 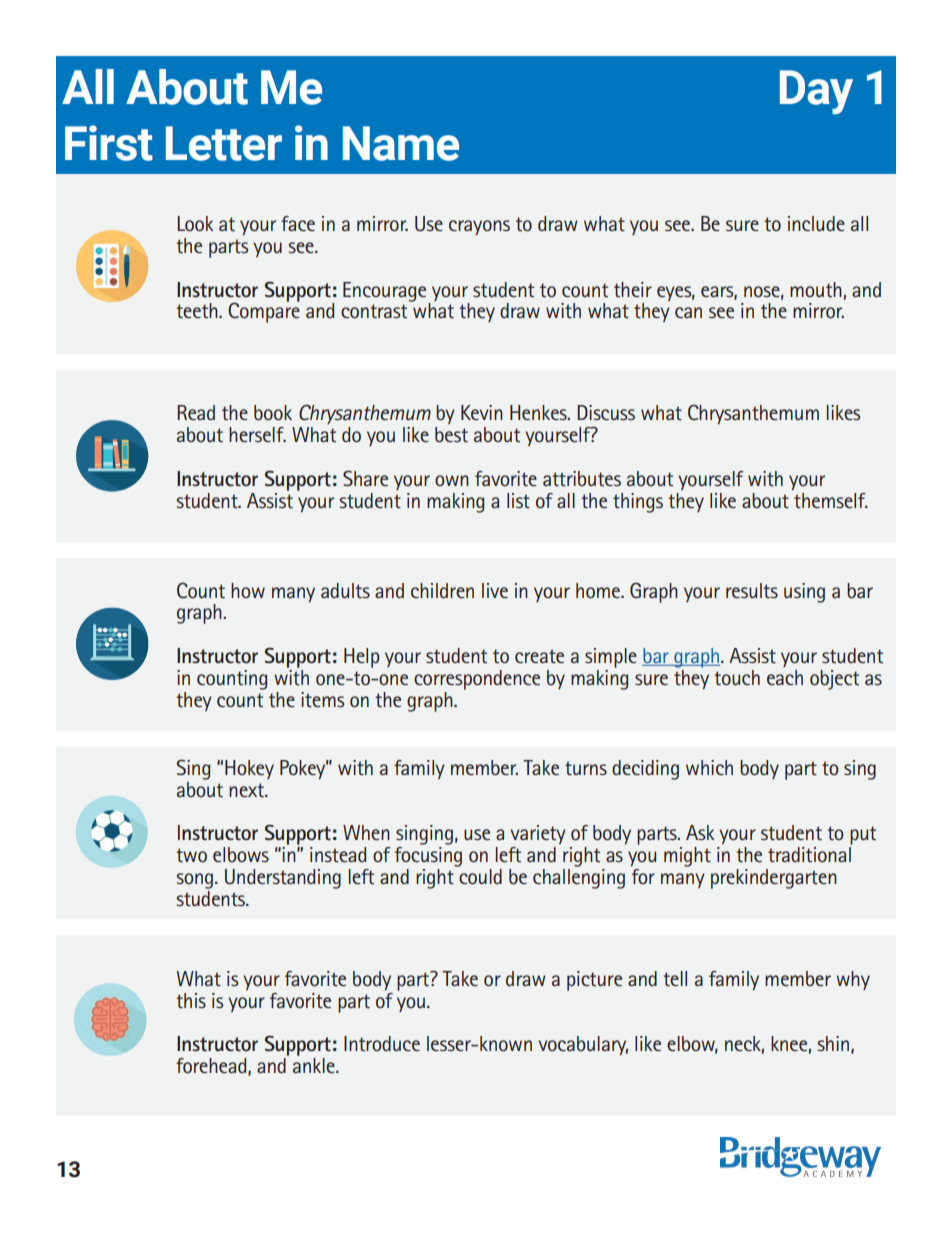 I want to click on Day, so click(x=816, y=92).
